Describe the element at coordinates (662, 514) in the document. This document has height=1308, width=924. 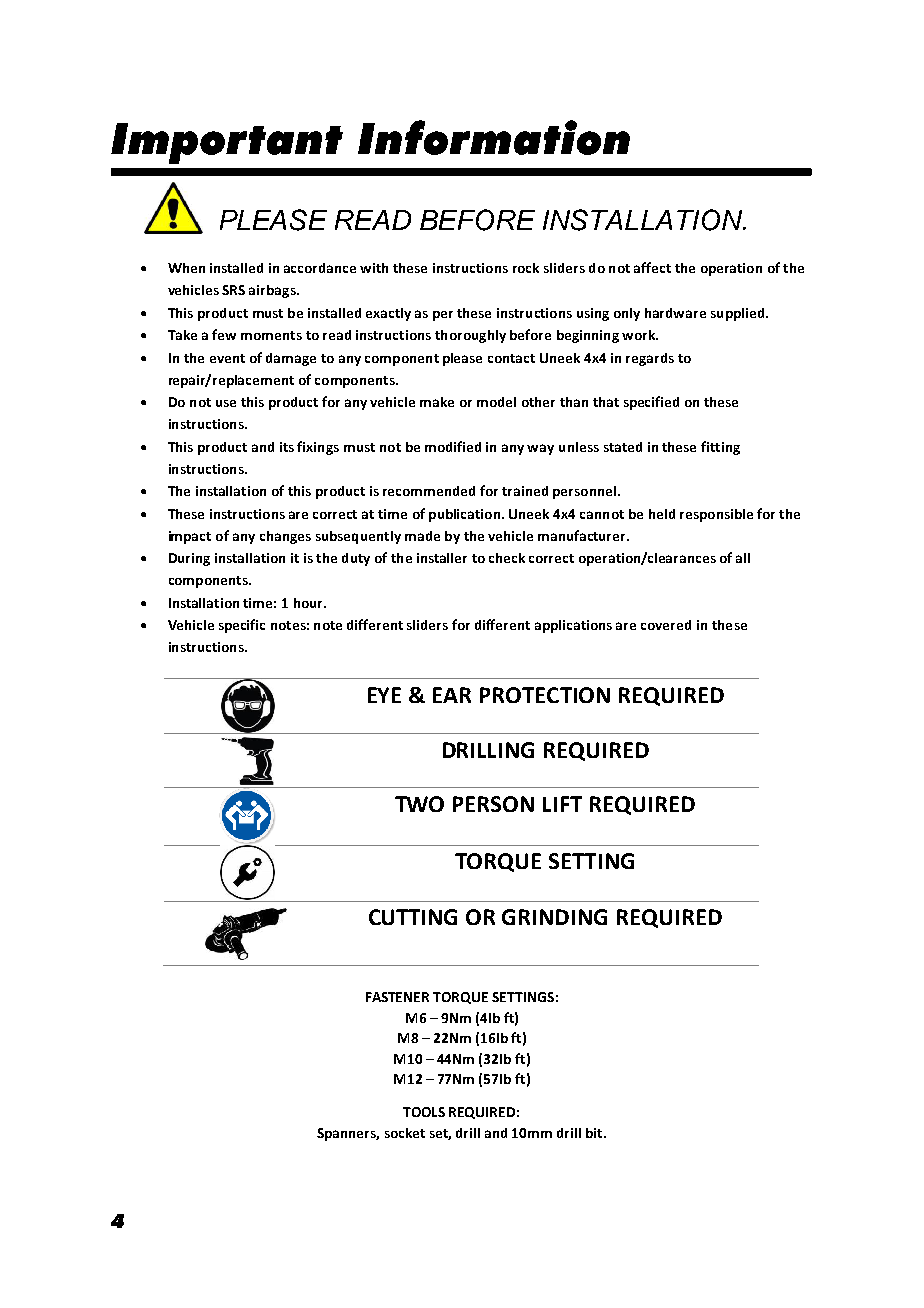
I see `held` at that location.
